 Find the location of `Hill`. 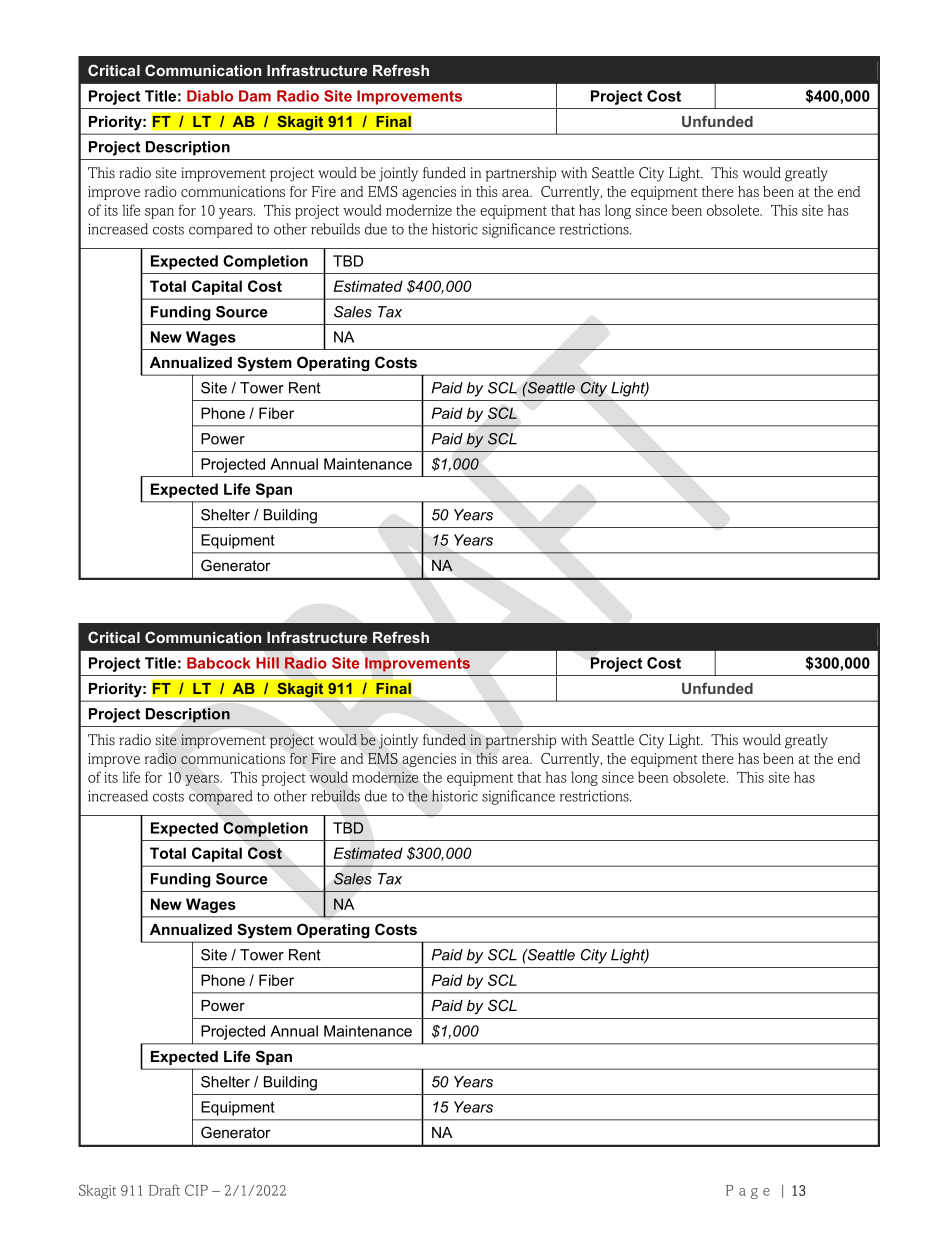

Hill is located at coordinates (267, 663).
